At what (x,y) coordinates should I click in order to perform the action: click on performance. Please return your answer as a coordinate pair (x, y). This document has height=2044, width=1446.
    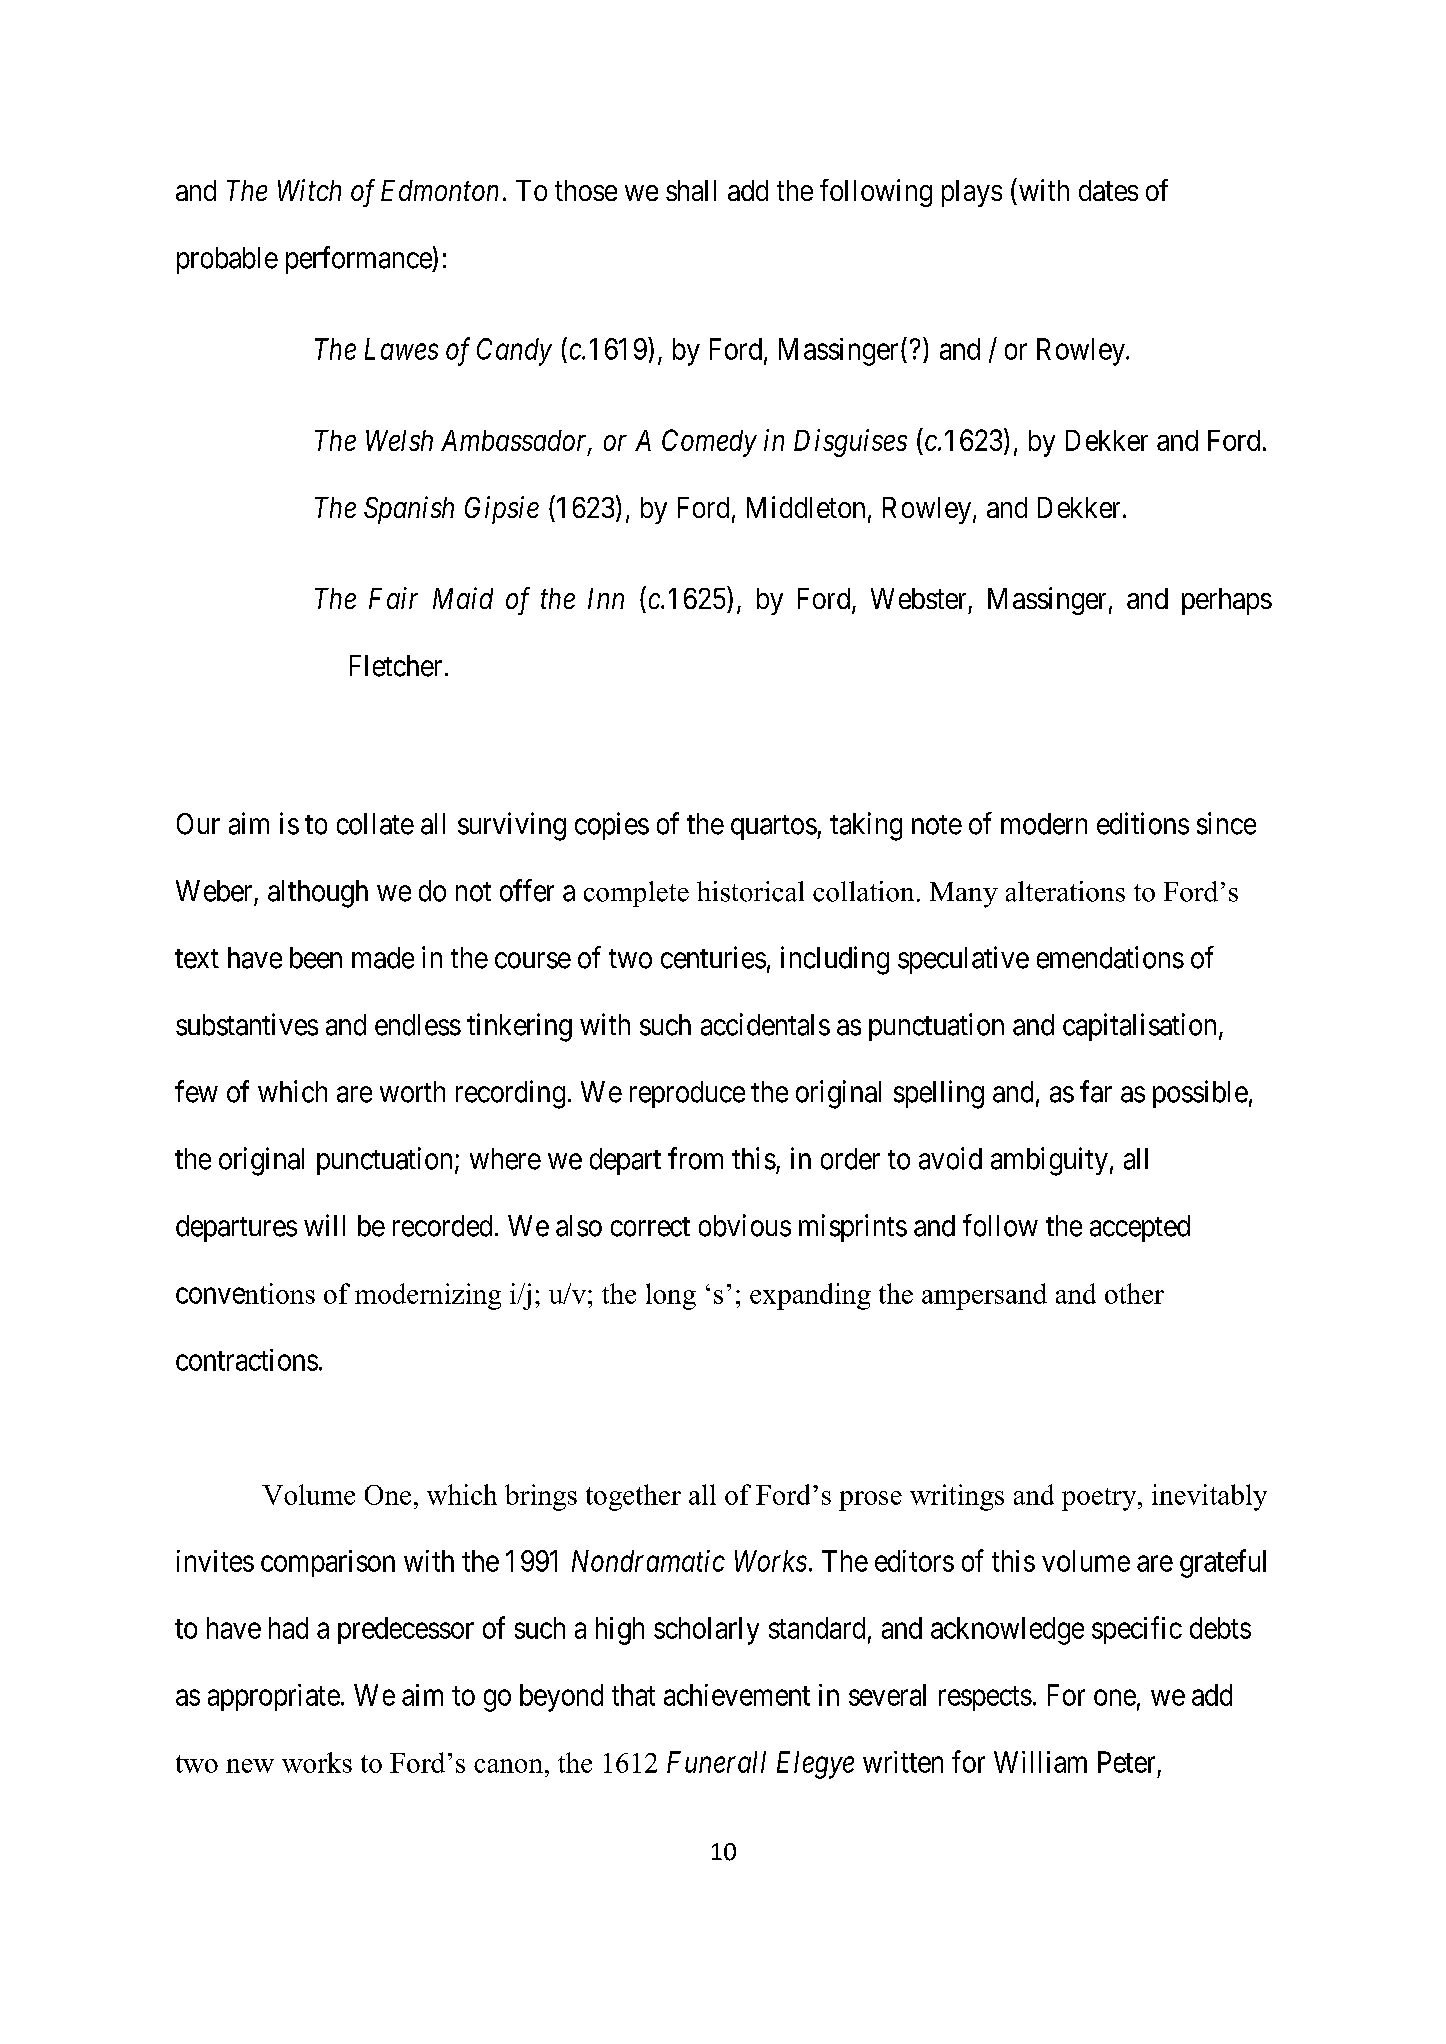
    Looking at the image, I should click on (359, 260).
